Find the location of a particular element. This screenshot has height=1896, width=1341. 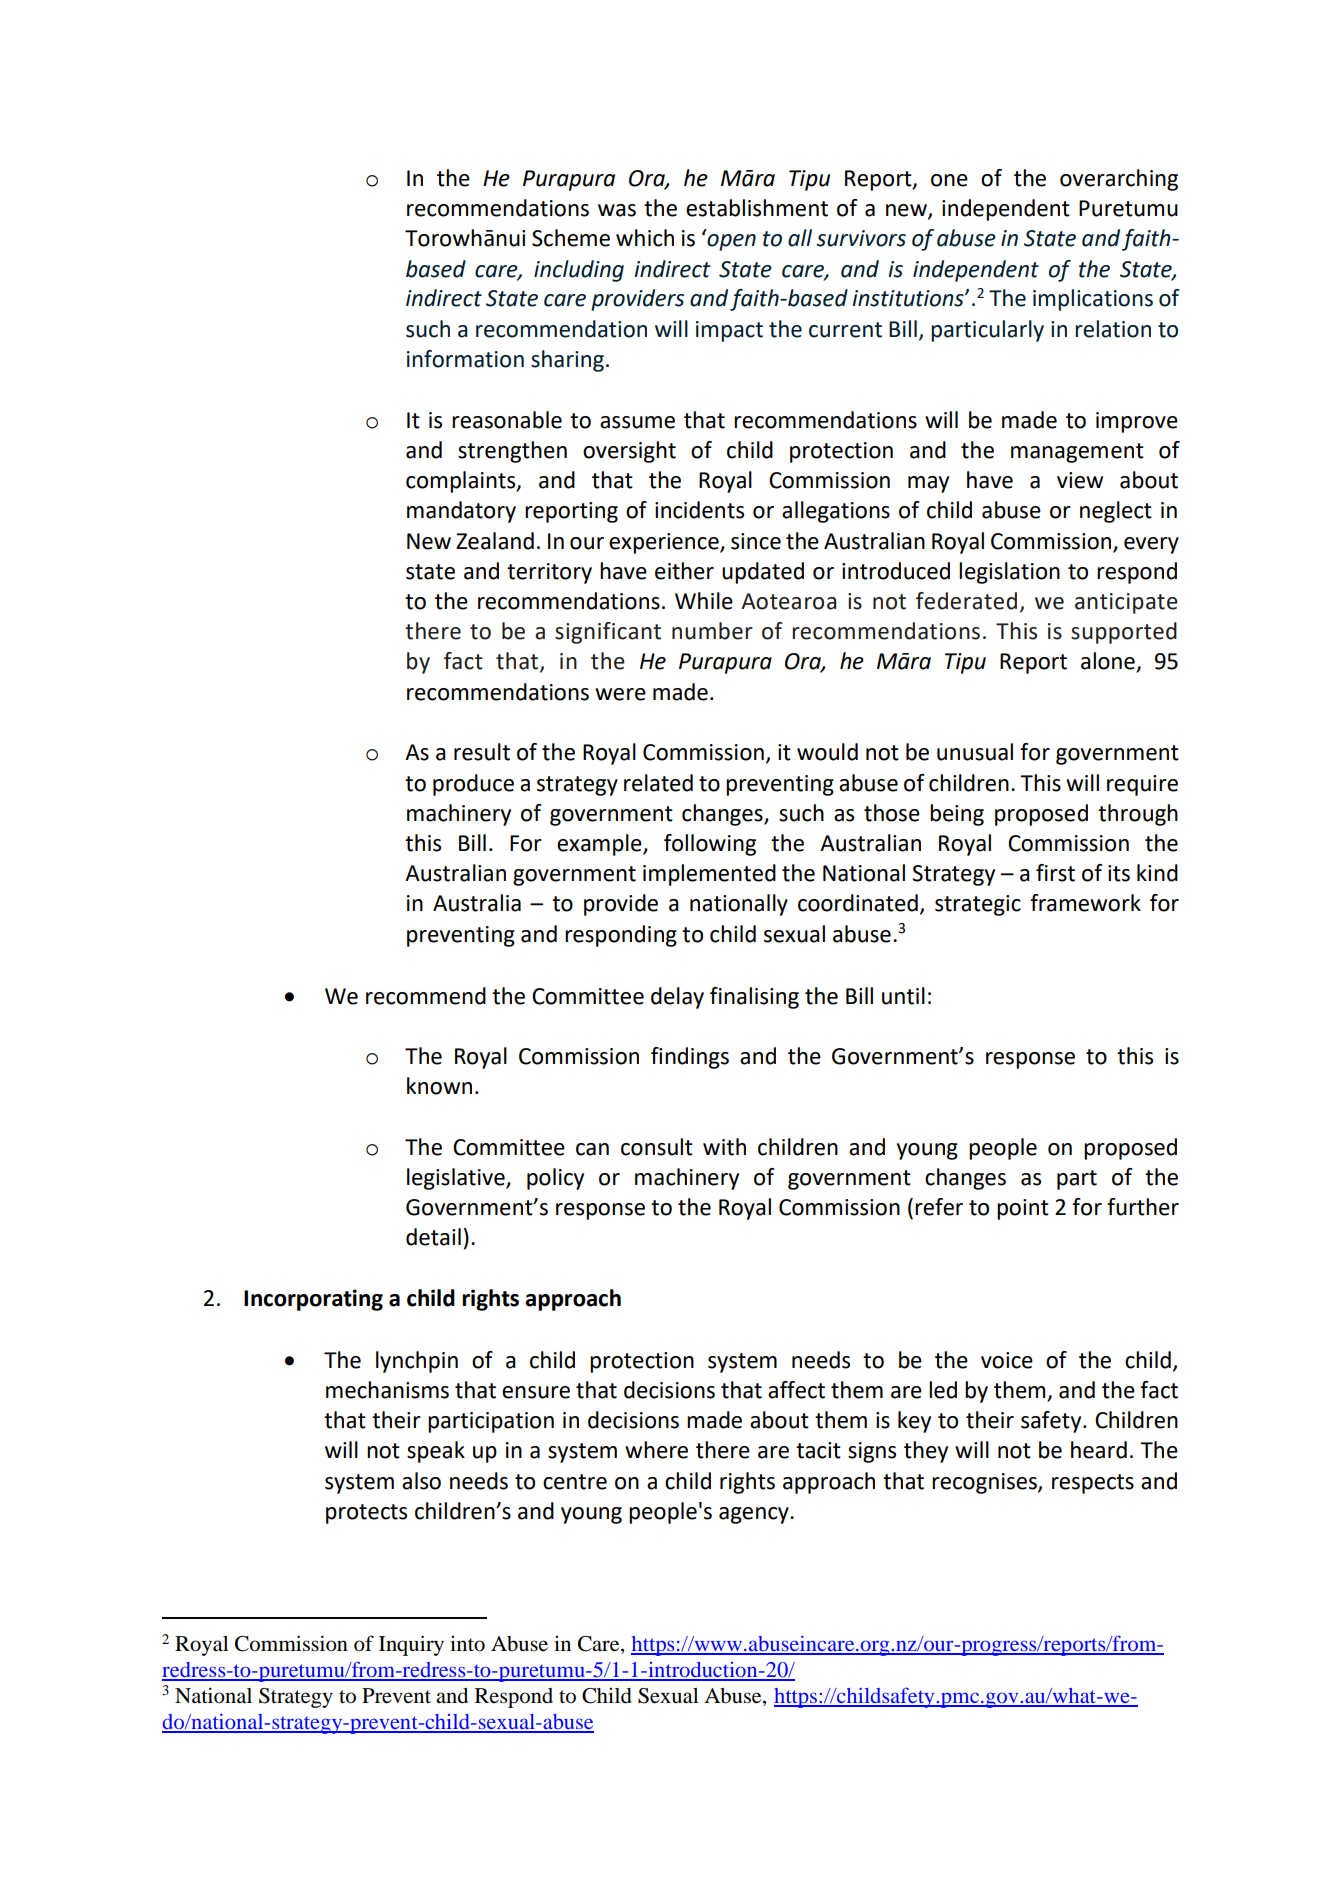

with is located at coordinates (724, 1147).
